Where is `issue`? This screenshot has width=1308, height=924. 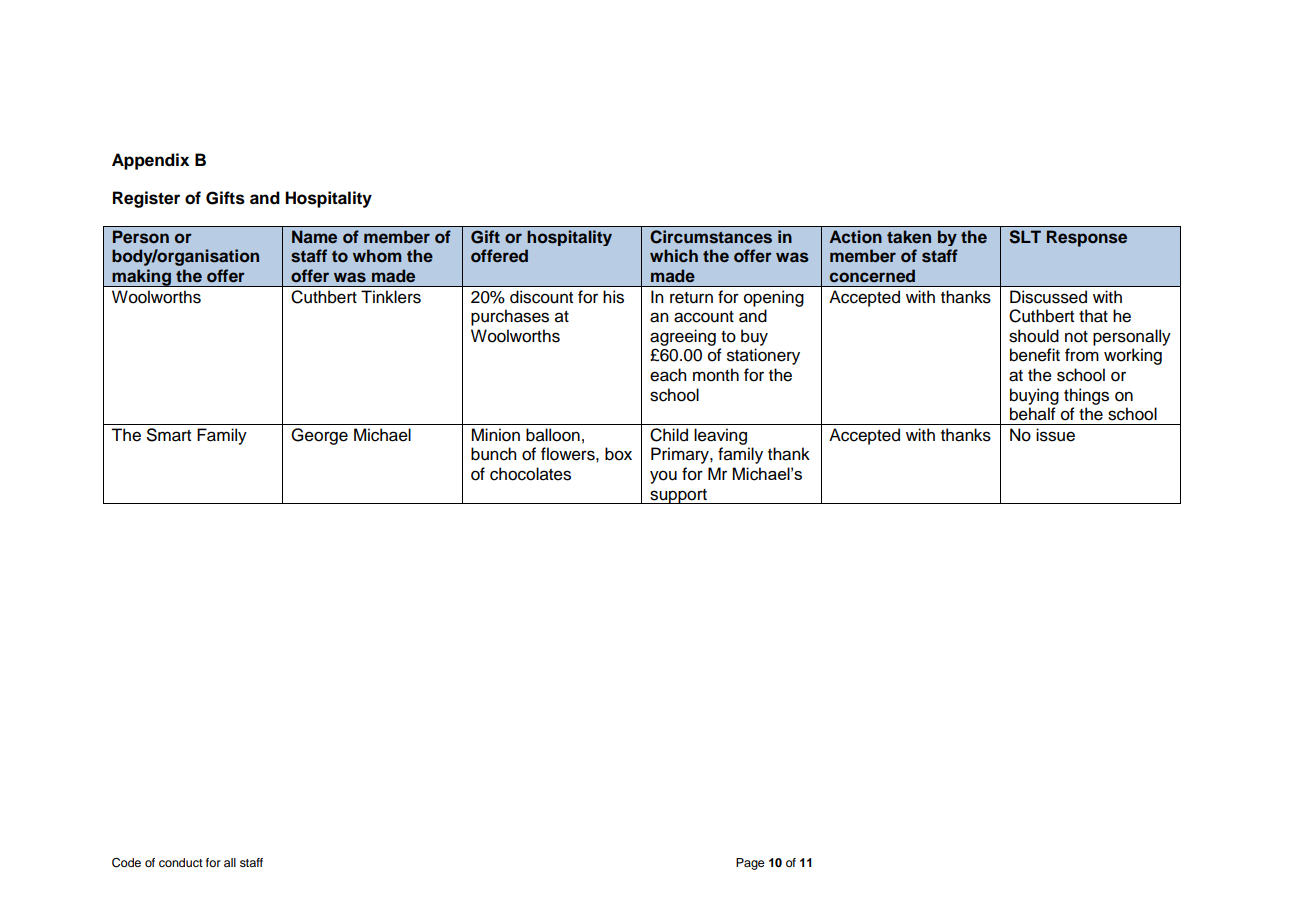 issue is located at coordinates (1055, 435).
